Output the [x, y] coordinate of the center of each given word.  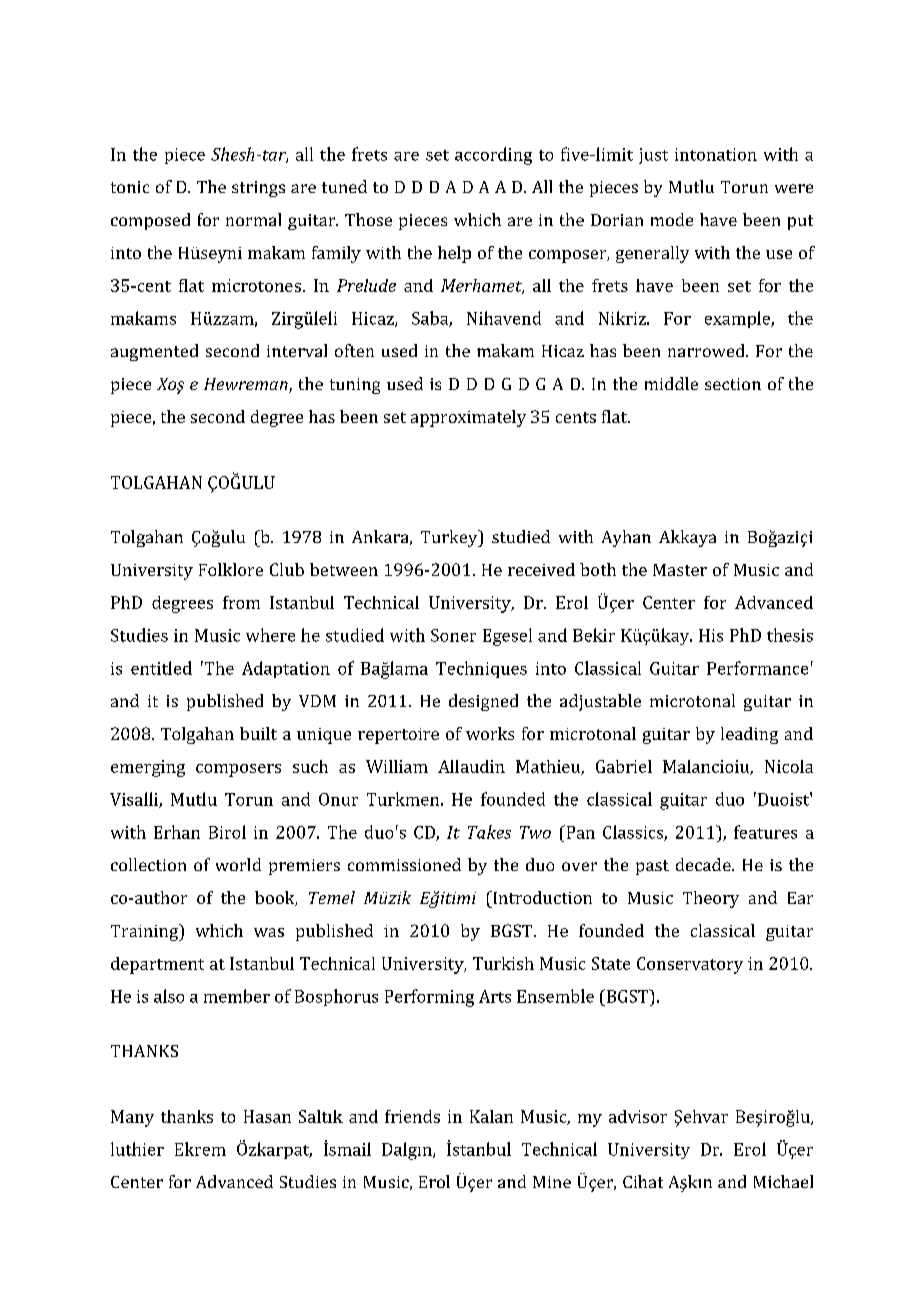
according [493, 156]
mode [672, 219]
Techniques [481, 669]
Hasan [267, 1116]
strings [258, 189]
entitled [161, 668]
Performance [757, 668]
